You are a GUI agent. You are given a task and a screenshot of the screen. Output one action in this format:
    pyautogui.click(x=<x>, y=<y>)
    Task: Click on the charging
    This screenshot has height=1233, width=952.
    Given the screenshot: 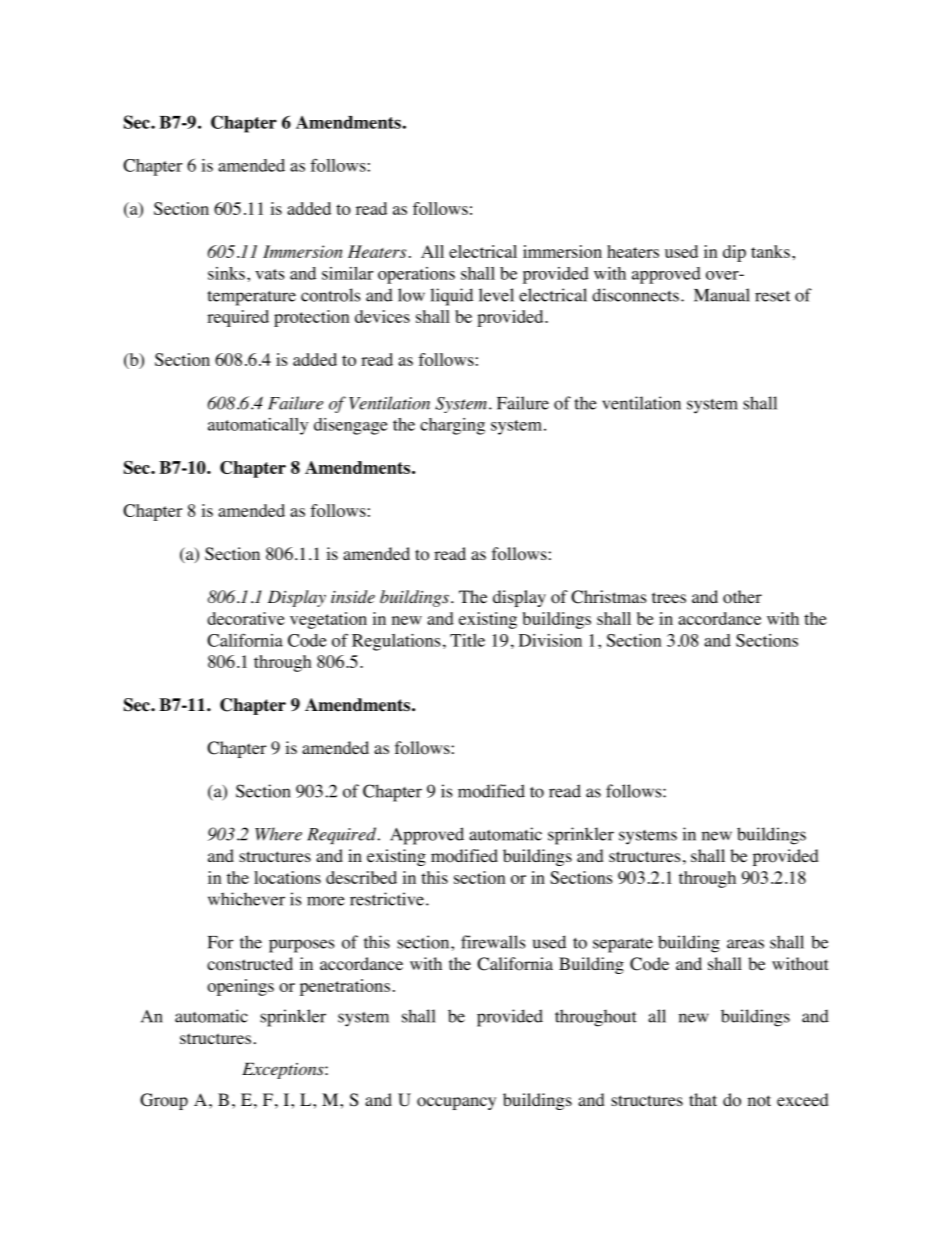 What is the action you would take?
    pyautogui.click(x=452, y=426)
